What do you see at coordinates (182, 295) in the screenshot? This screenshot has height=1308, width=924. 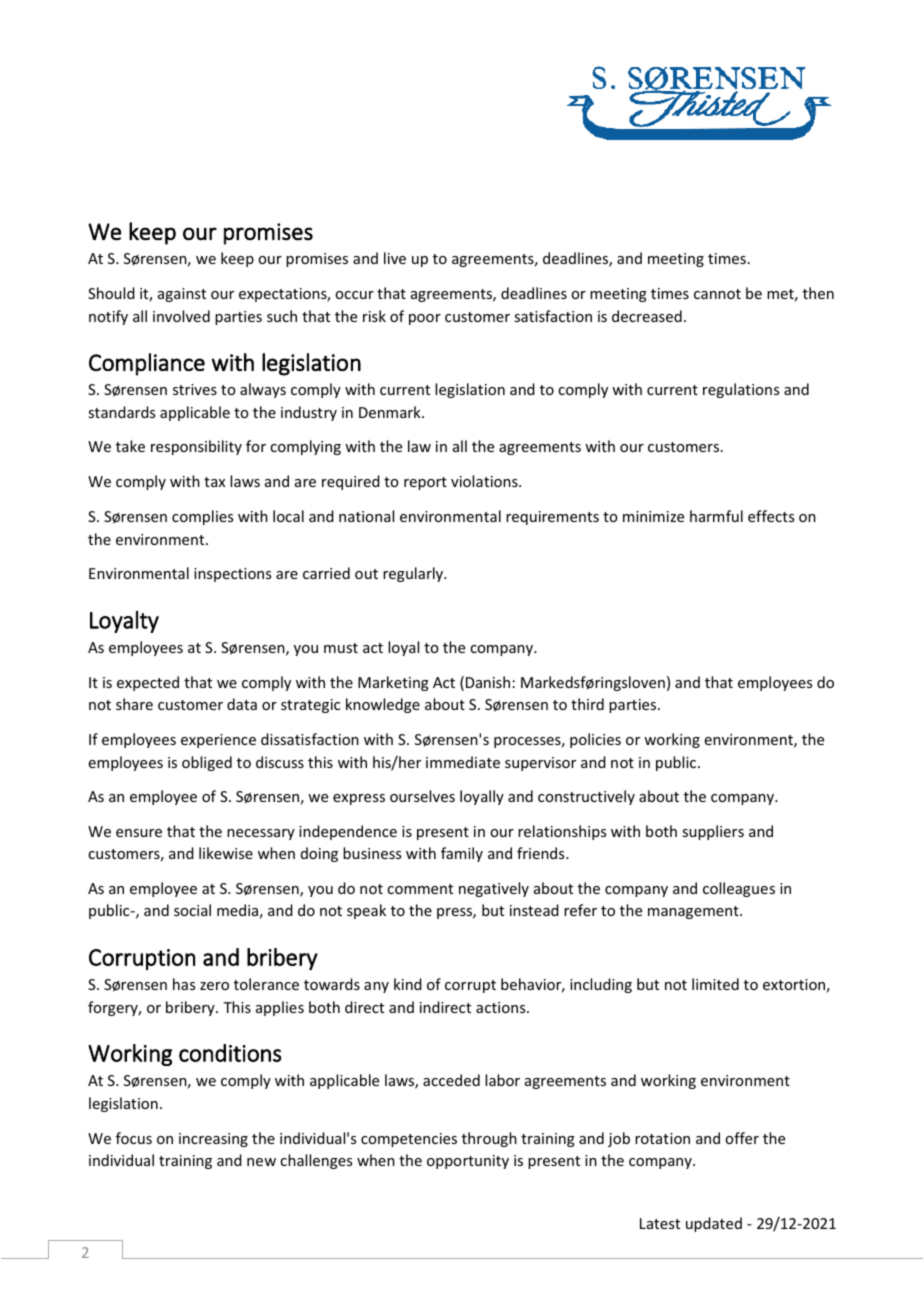 I see `against` at bounding box center [182, 295].
